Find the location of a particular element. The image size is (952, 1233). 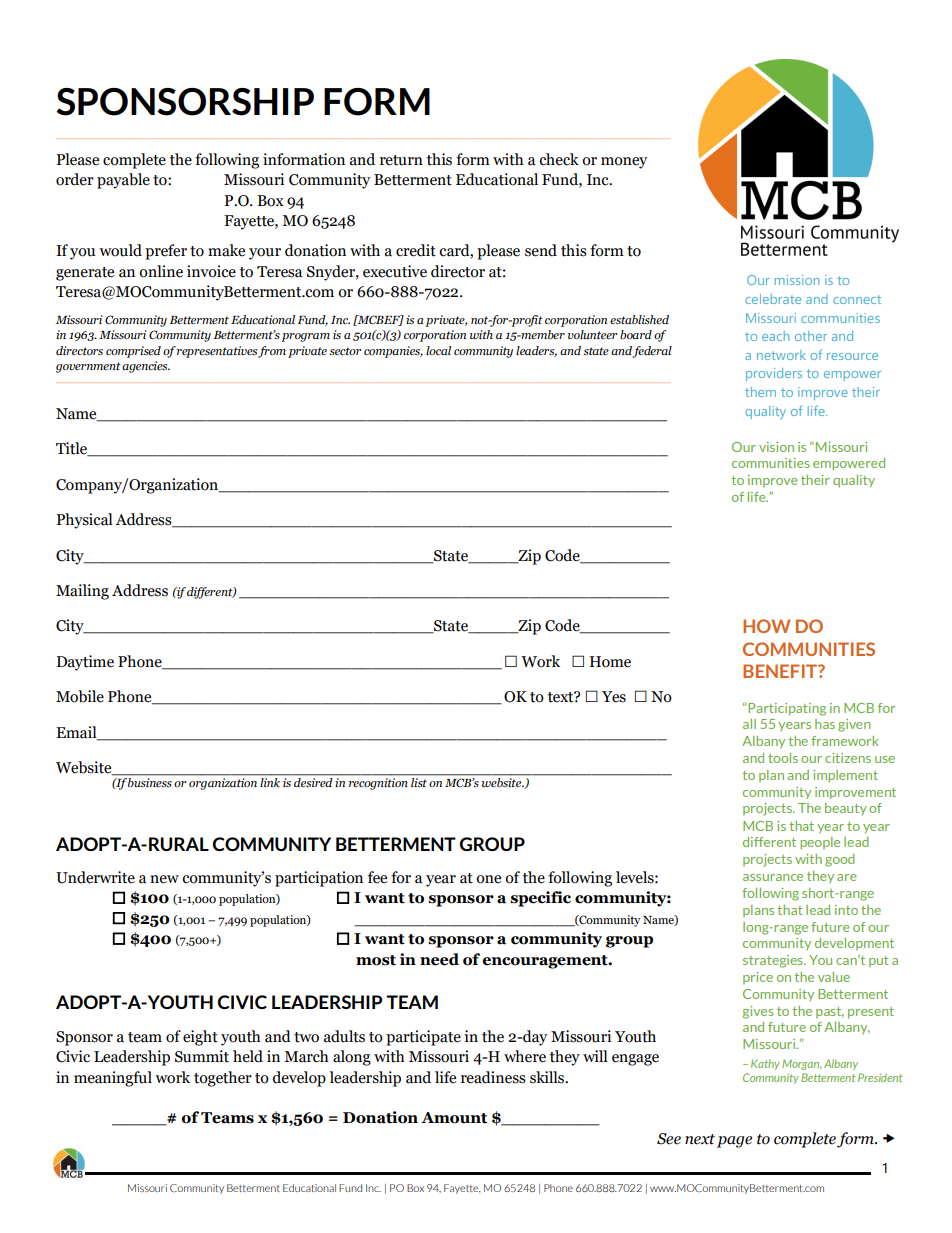

return is located at coordinates (401, 160).
